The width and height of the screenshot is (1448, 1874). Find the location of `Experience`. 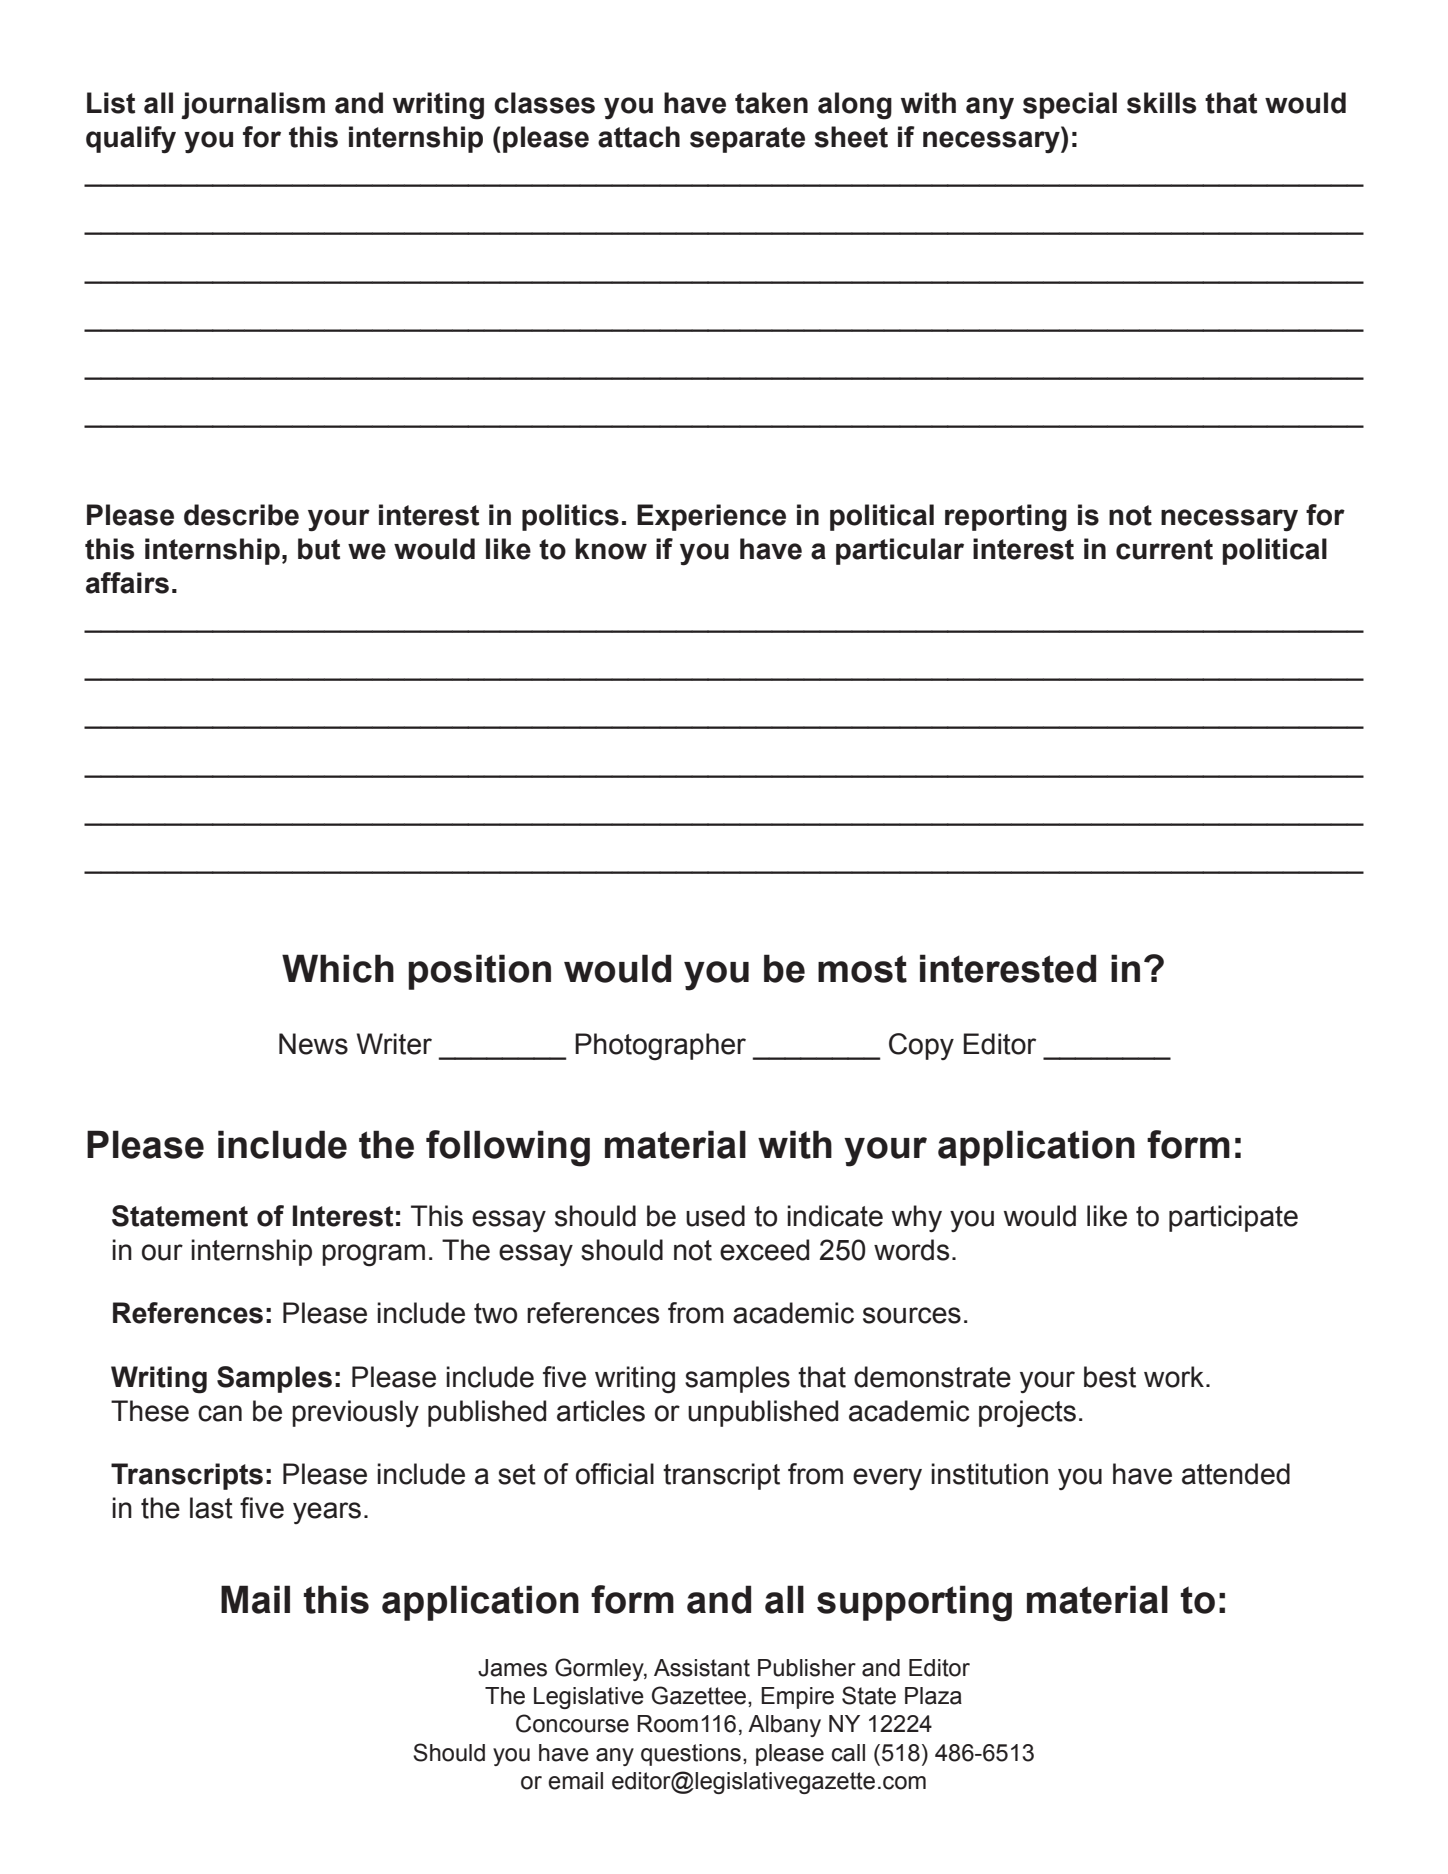

Experience is located at coordinates (711, 517).
